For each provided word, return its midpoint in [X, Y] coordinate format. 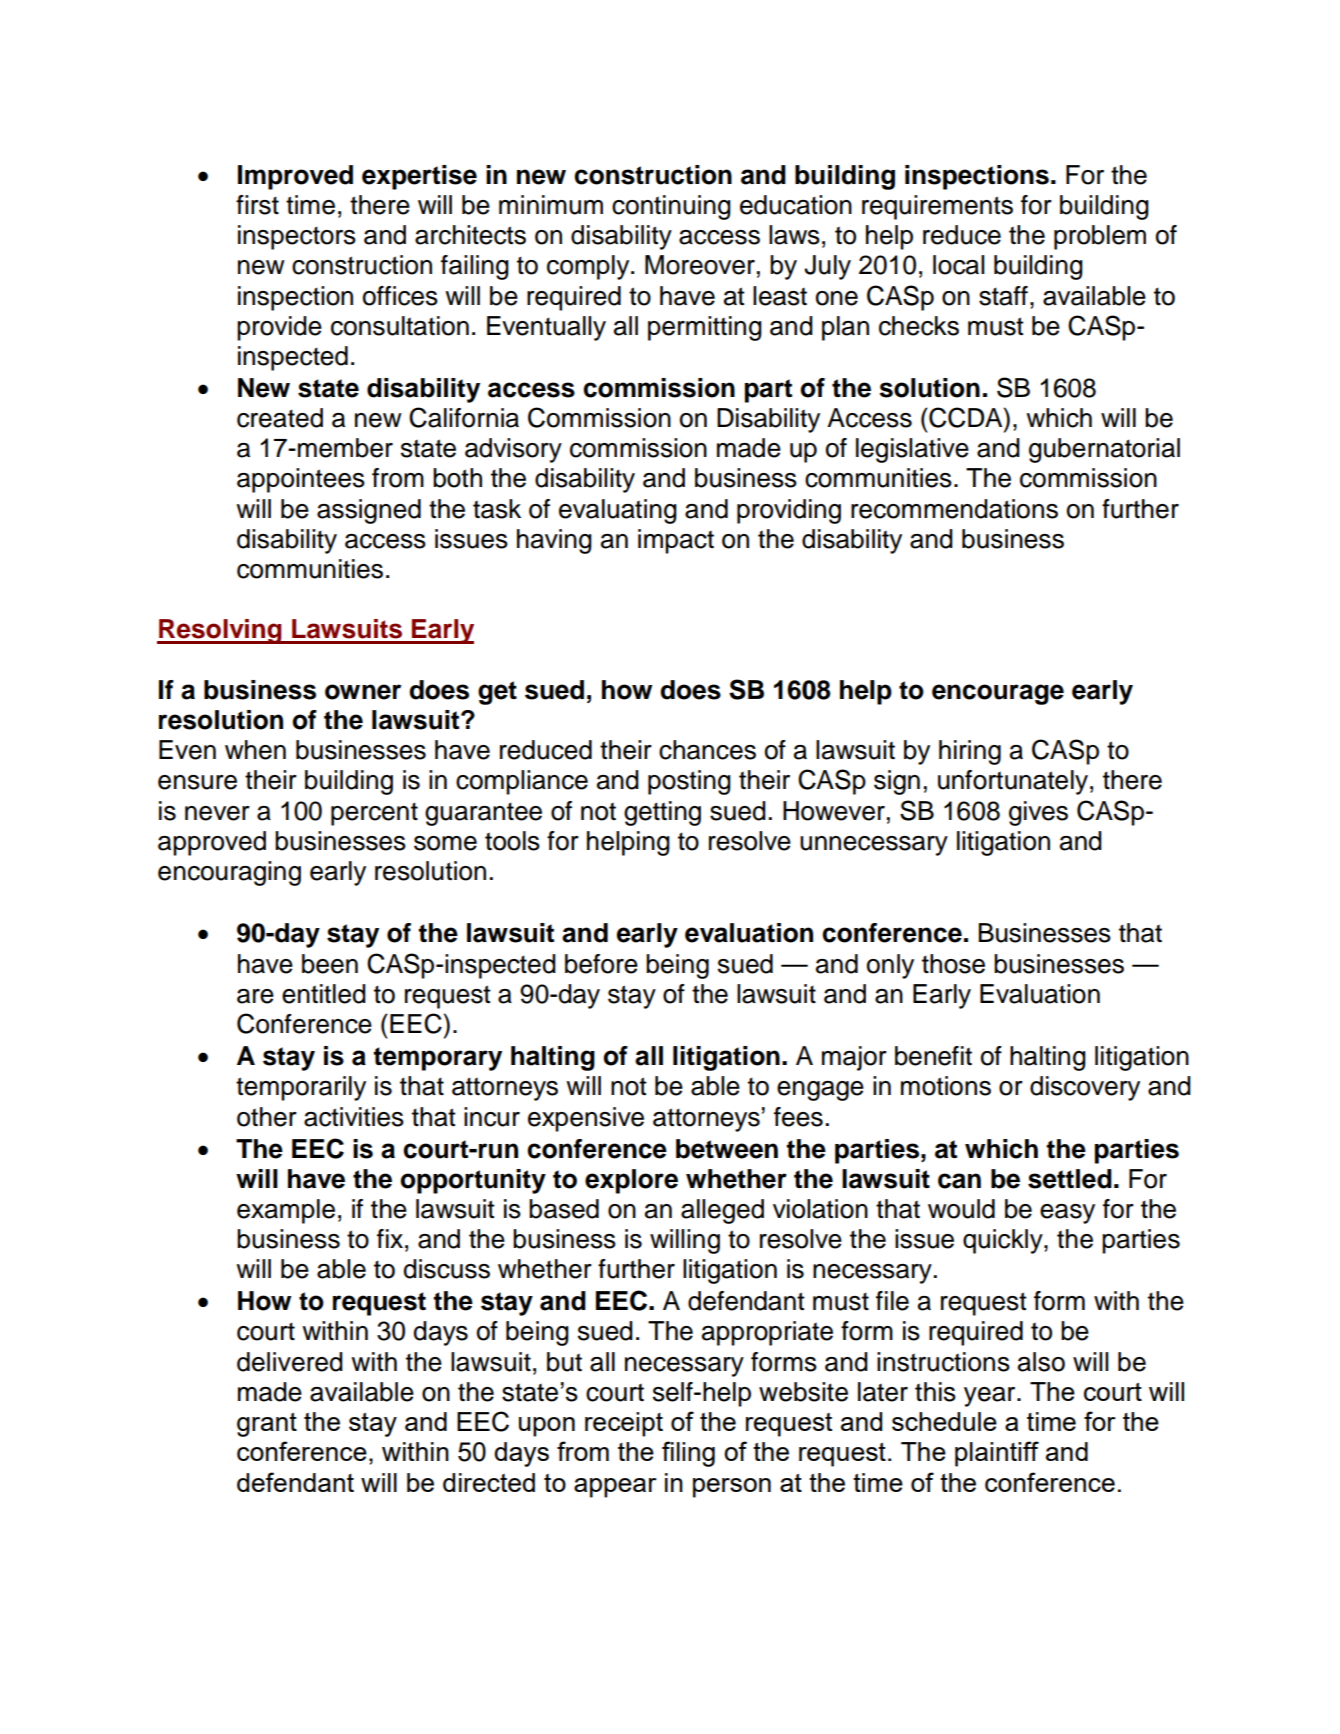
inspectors [297, 237]
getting [662, 813]
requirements [937, 207]
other [267, 1117]
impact [676, 541]
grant [267, 1425]
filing [688, 1454]
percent [374, 814]
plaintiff [997, 1454]
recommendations [954, 509]
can [959, 1181]
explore [631, 1181]
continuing [671, 207]
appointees [301, 480]
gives [1038, 813]
